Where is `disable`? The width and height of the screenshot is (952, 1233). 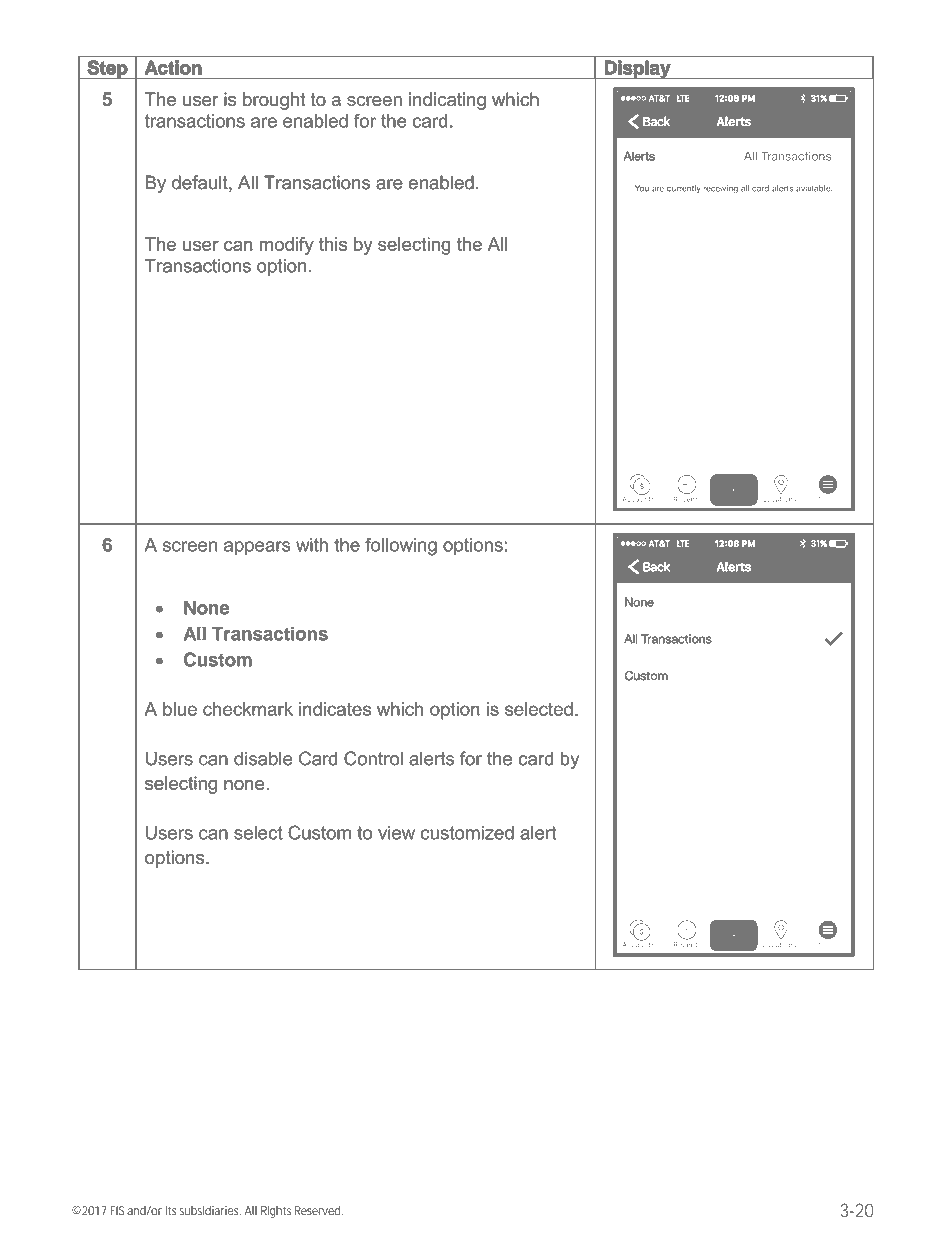 disable is located at coordinates (263, 758).
